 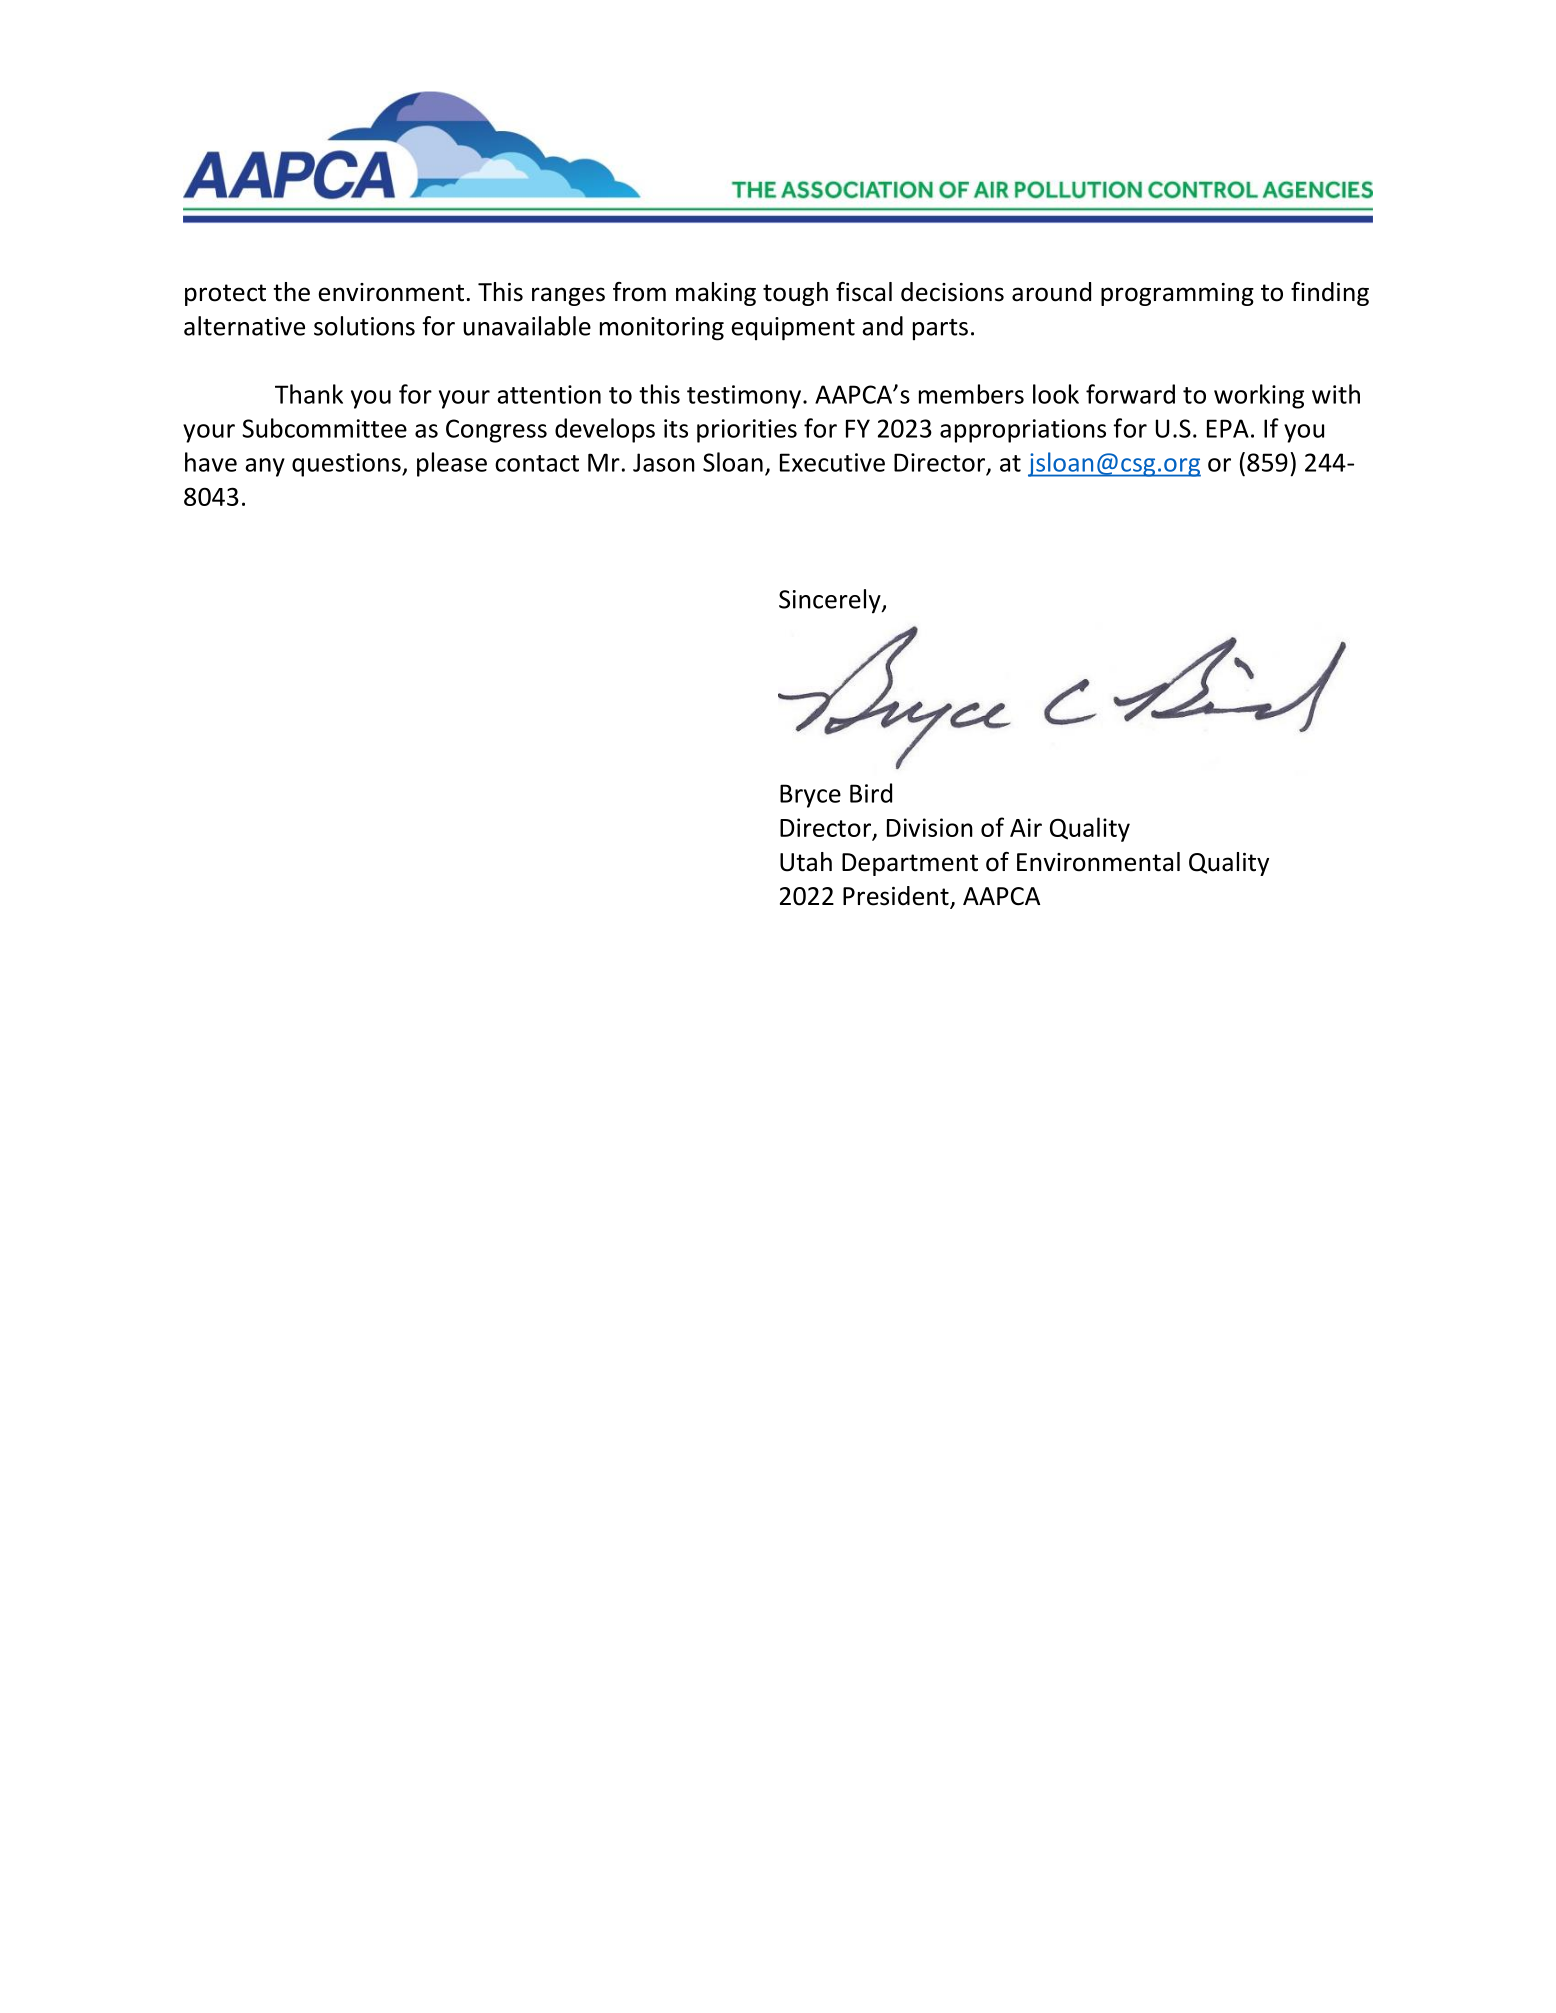 I want to click on Sincerely, so click(x=831, y=601).
